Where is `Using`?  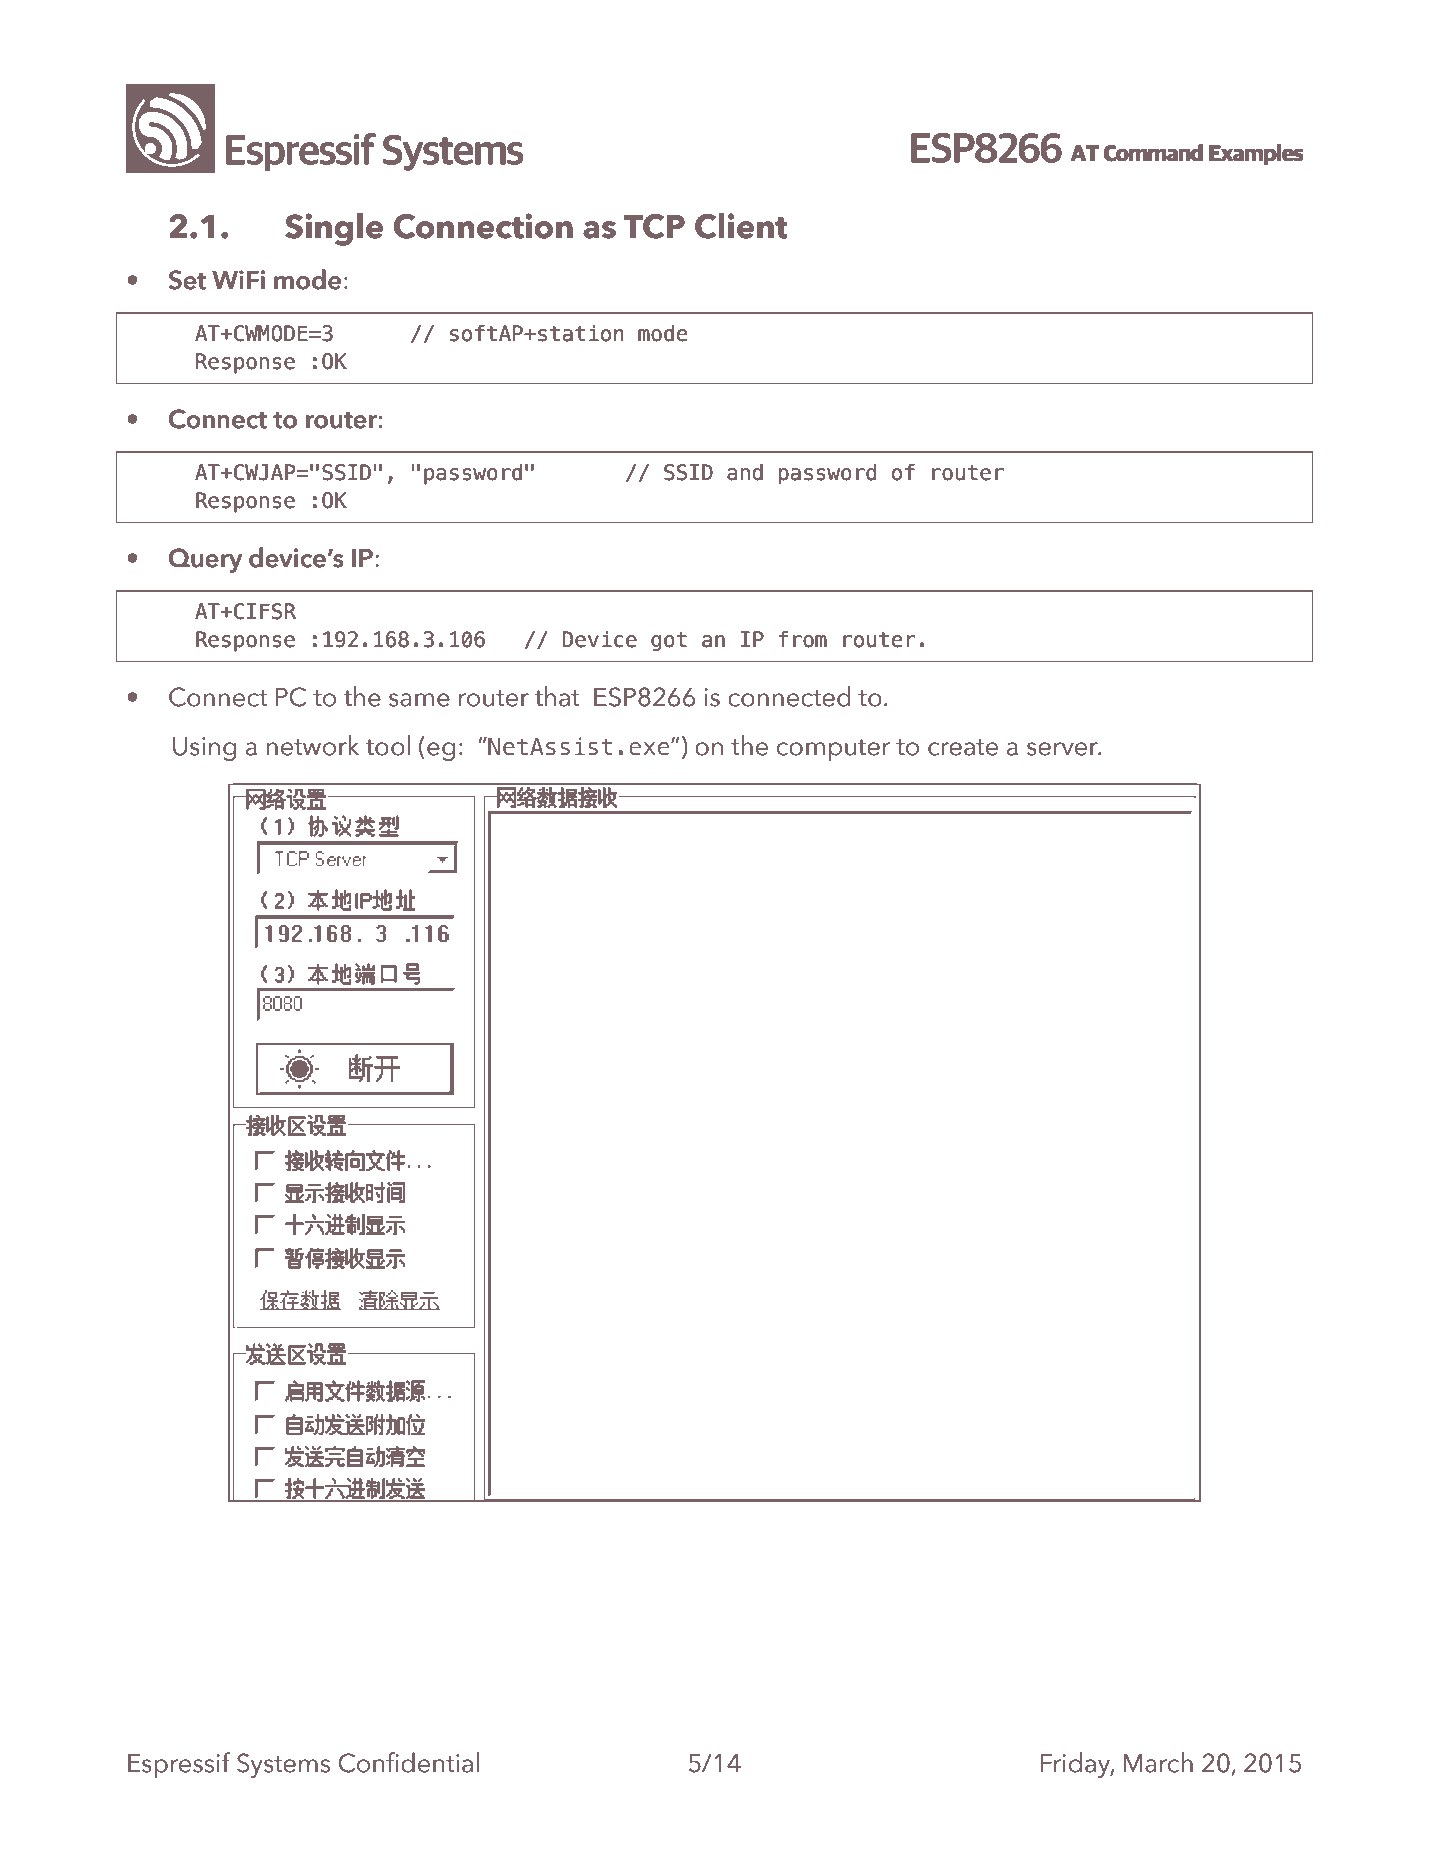 Using is located at coordinates (204, 749).
